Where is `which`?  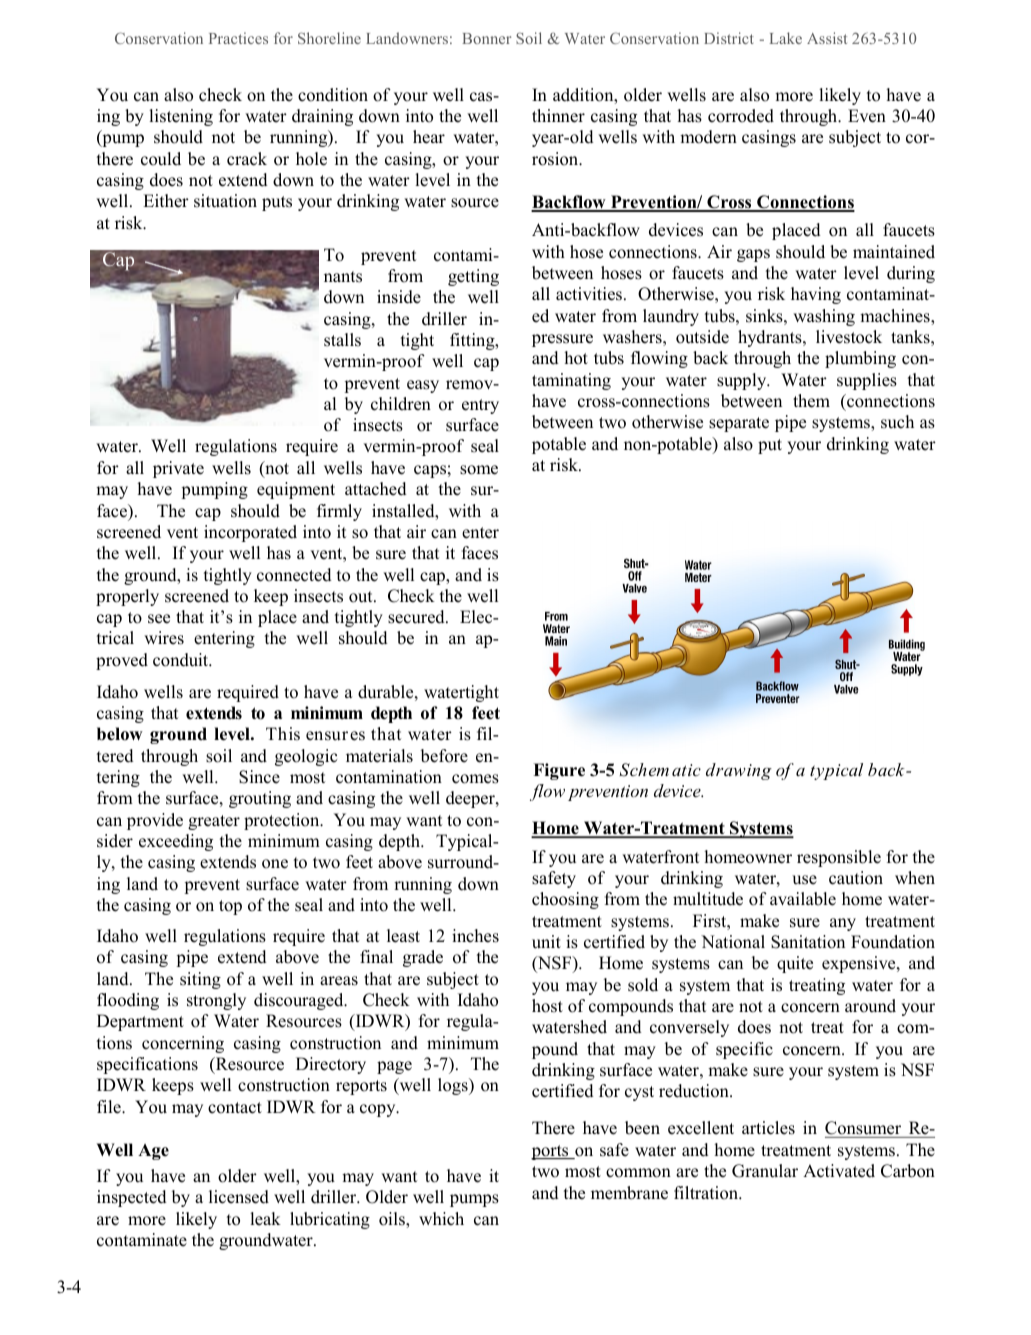 which is located at coordinates (441, 1219).
